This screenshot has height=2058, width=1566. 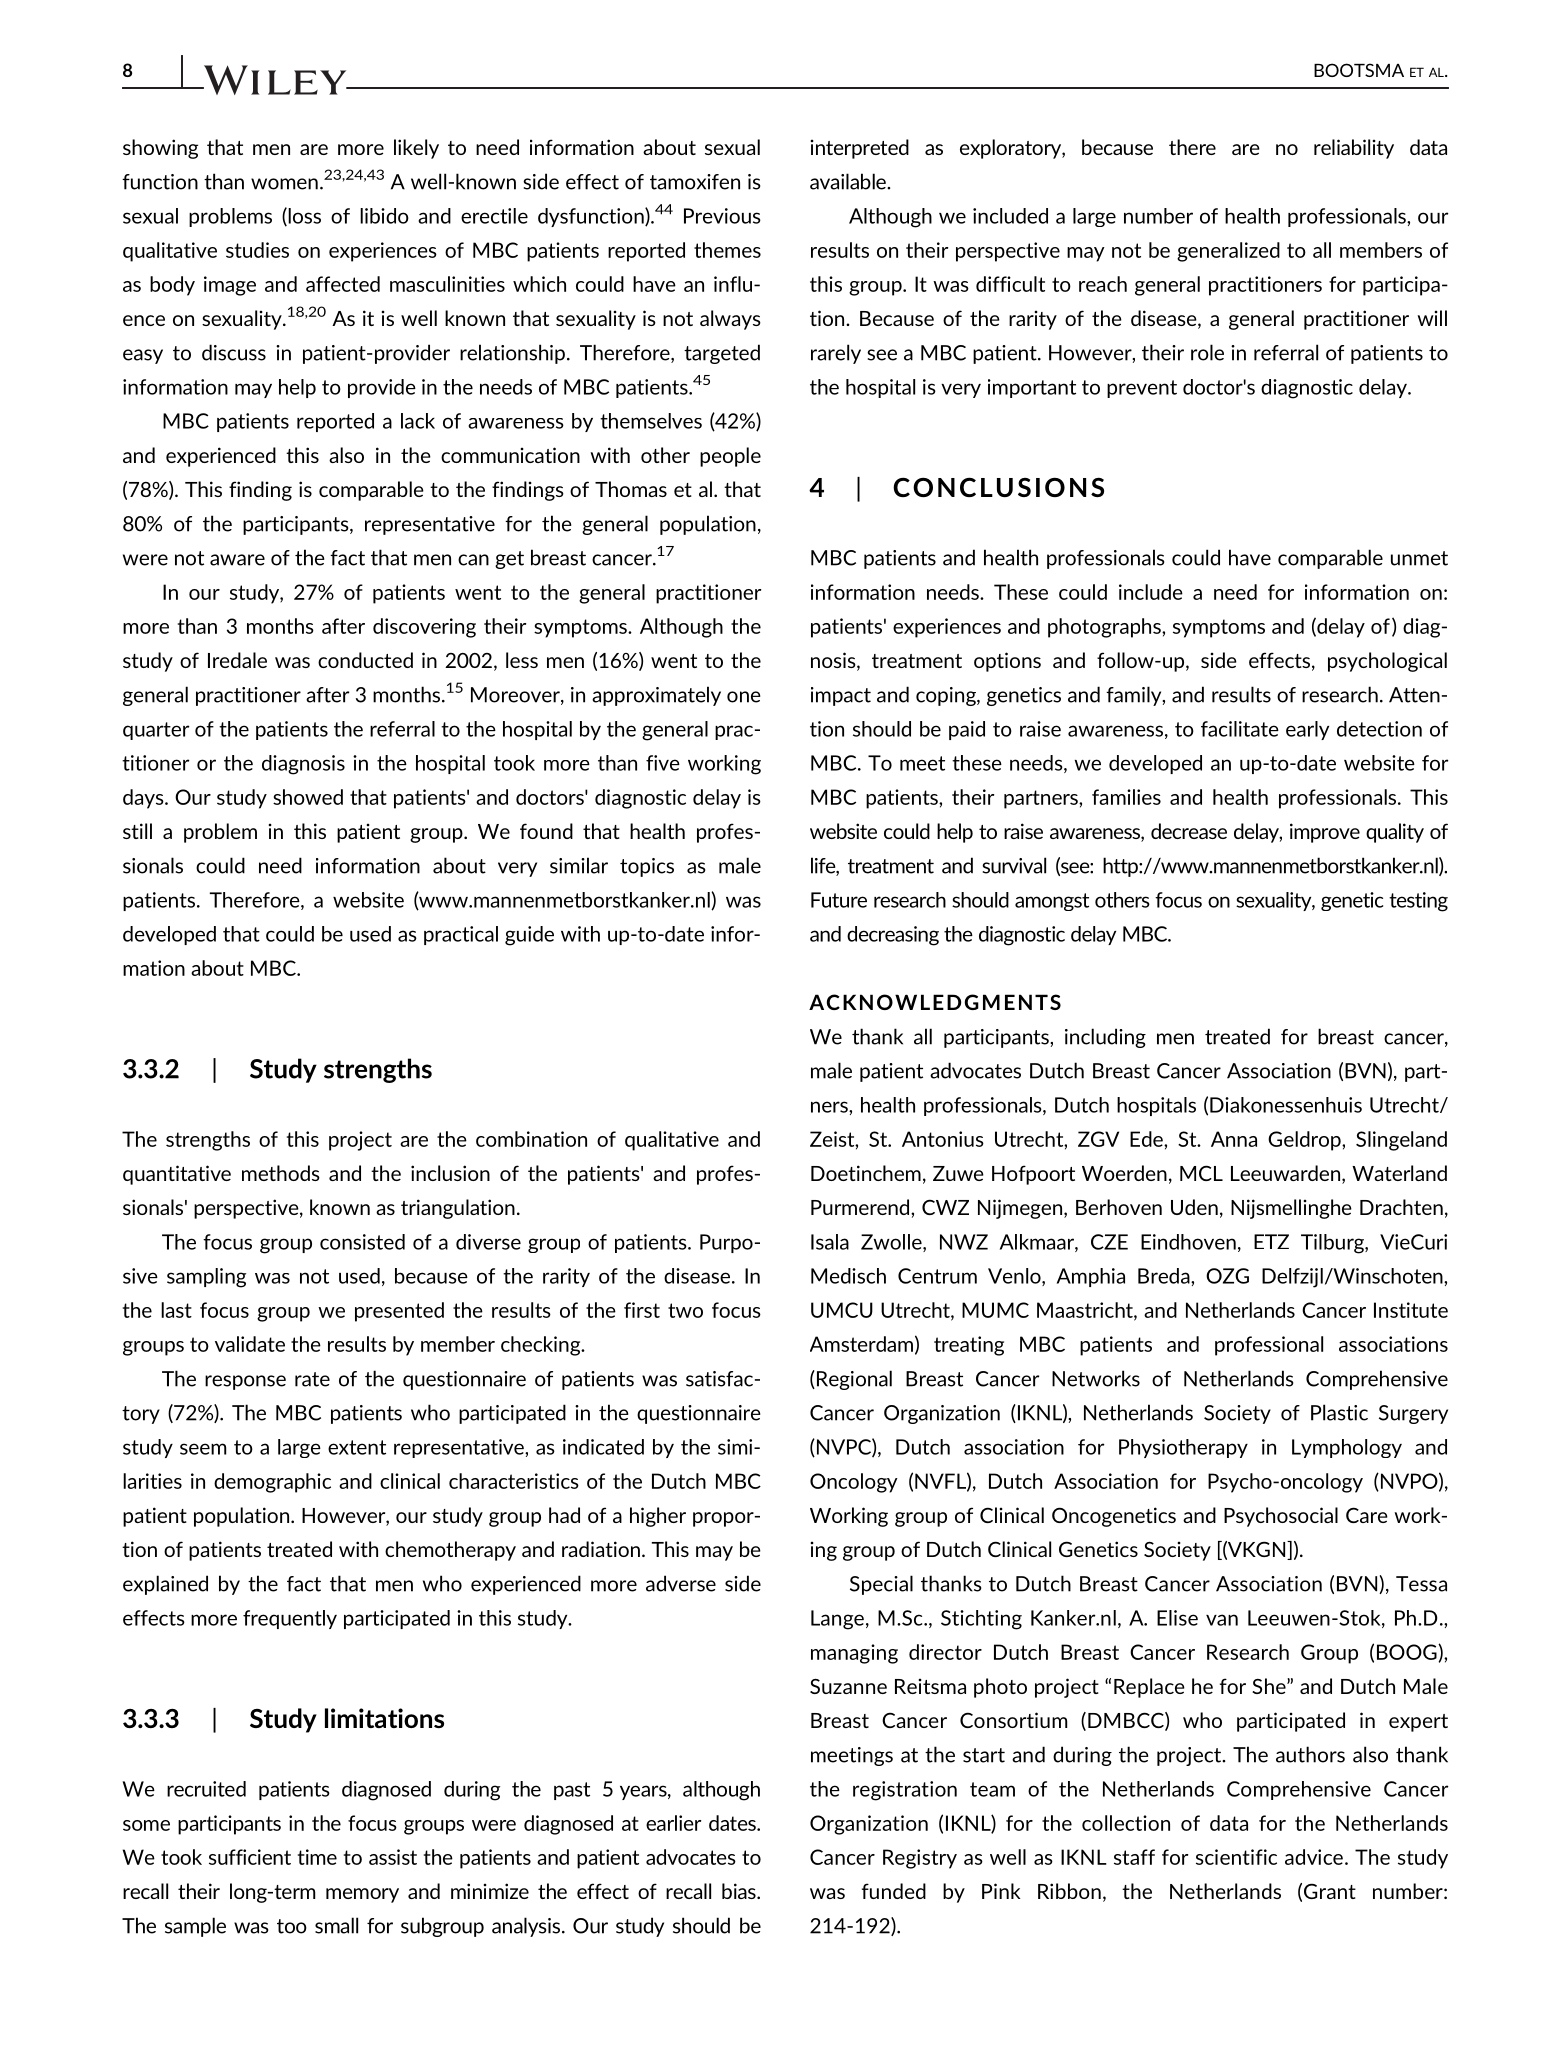 I want to click on demographic, so click(x=272, y=1483).
